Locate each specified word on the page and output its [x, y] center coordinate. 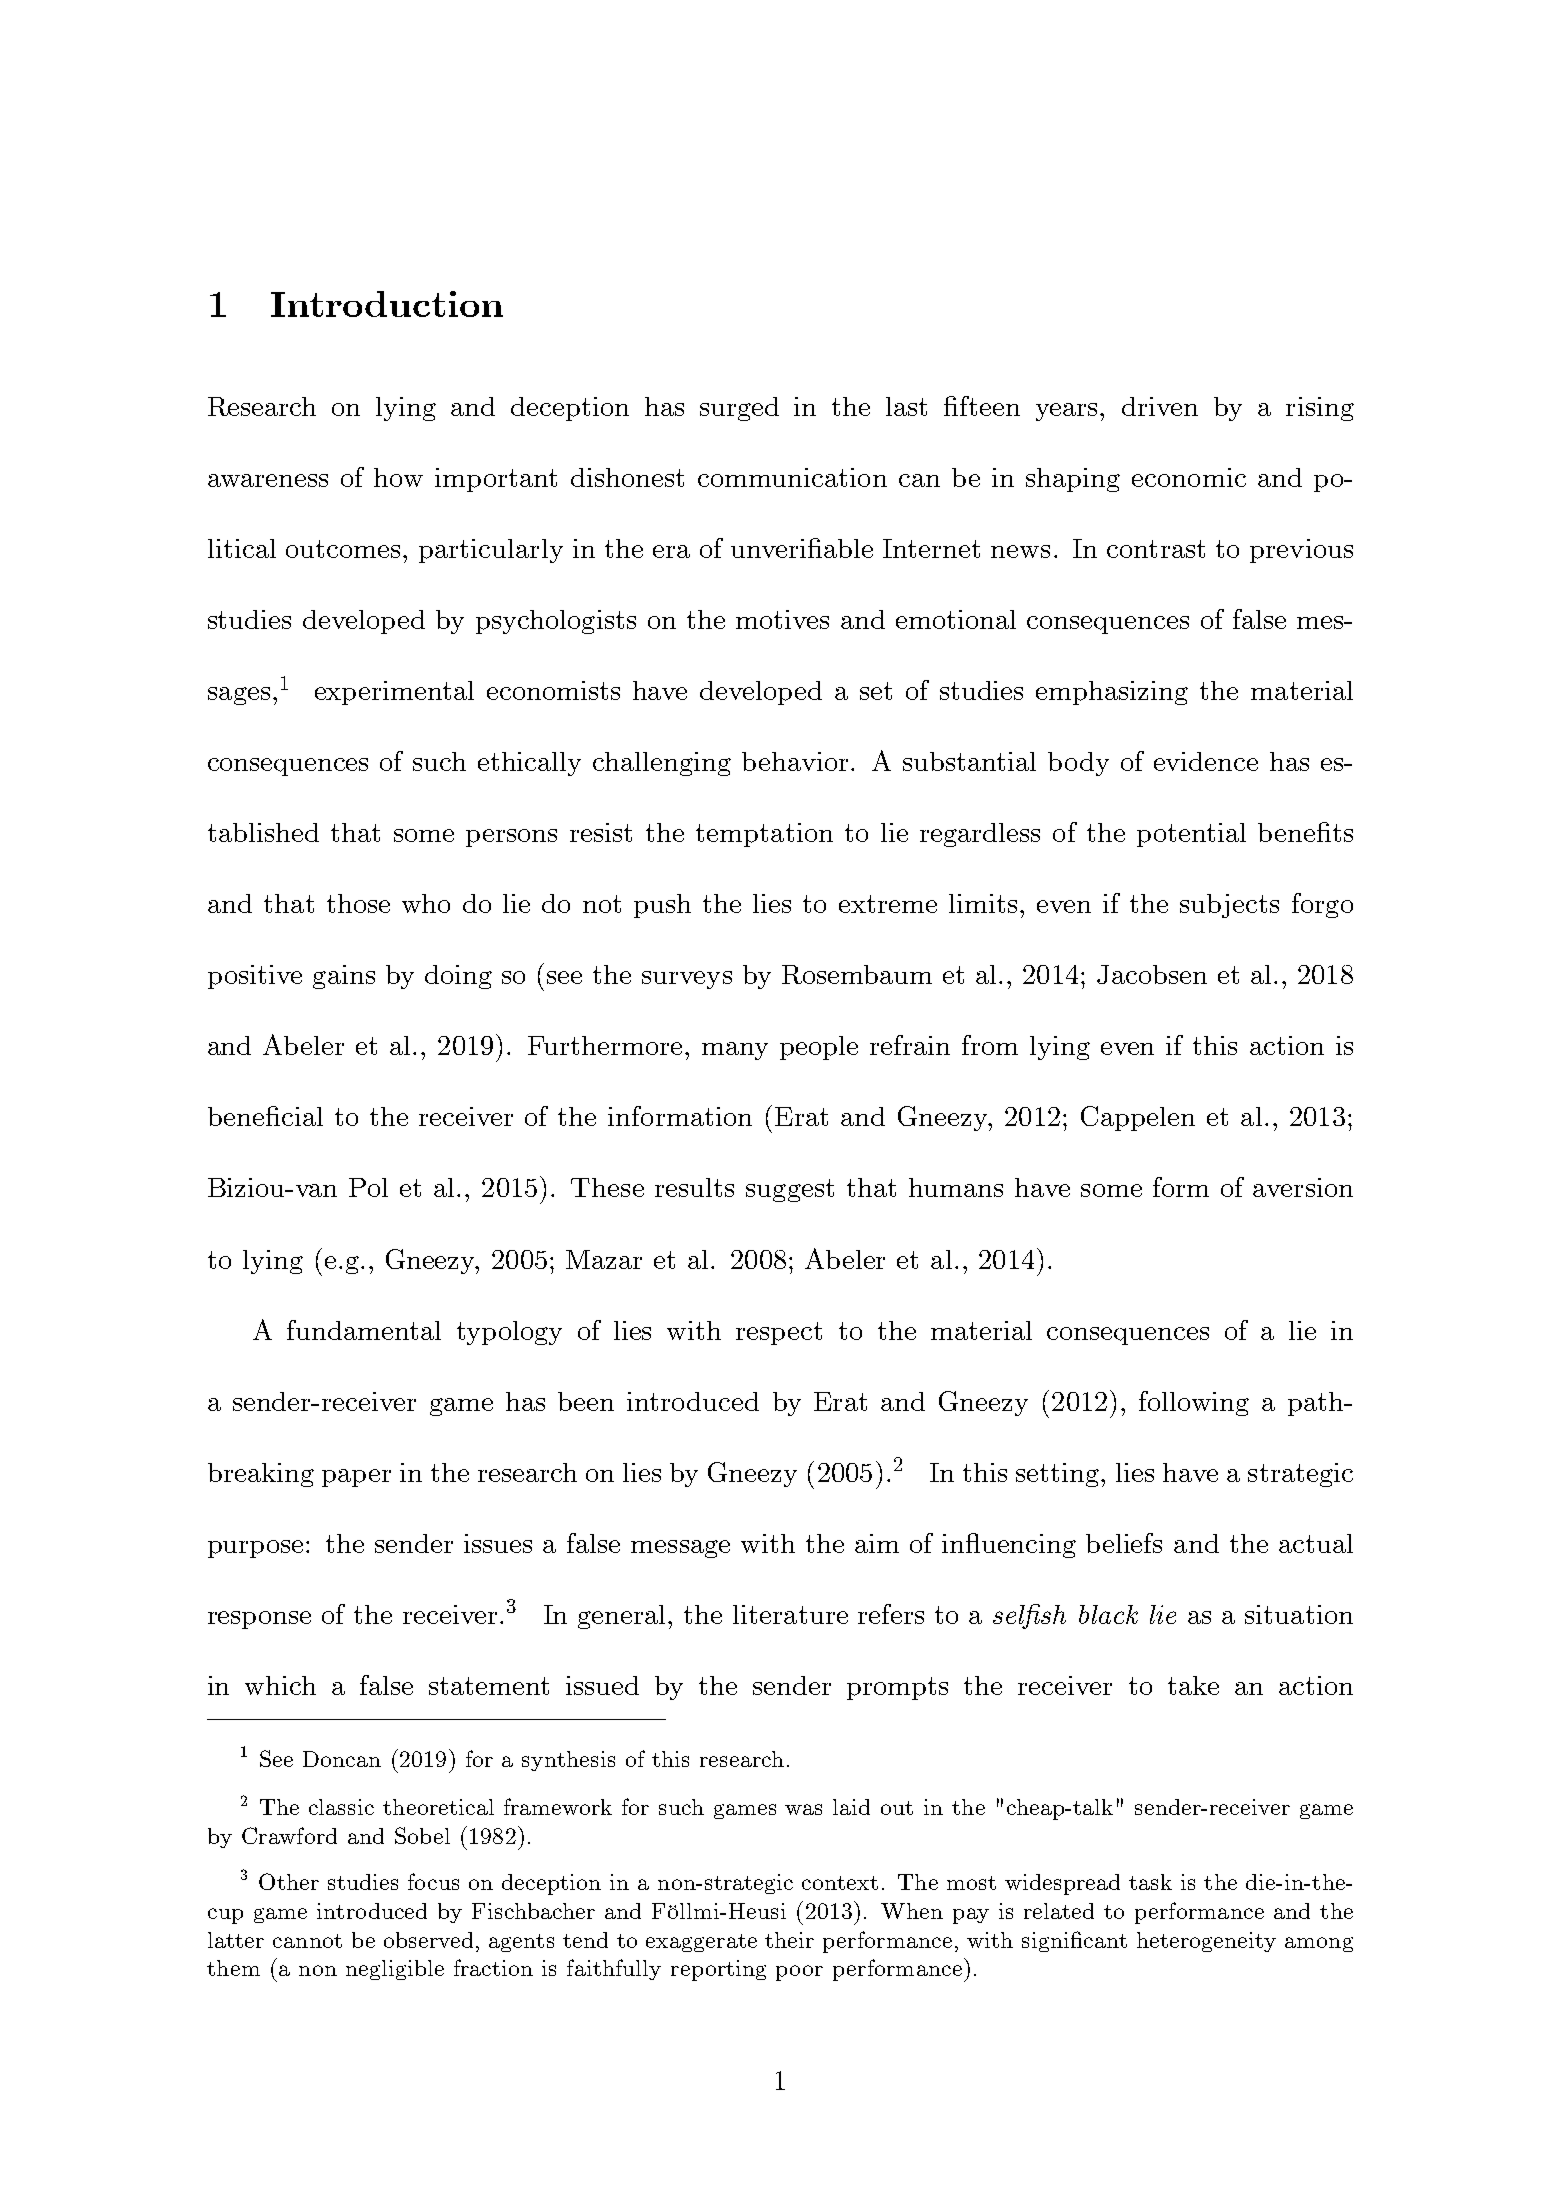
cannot [307, 1941]
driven [1160, 406]
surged [739, 409]
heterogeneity [1206, 1942]
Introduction [387, 304]
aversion [1303, 1187]
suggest [790, 1190]
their [789, 1940]
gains [344, 977]
